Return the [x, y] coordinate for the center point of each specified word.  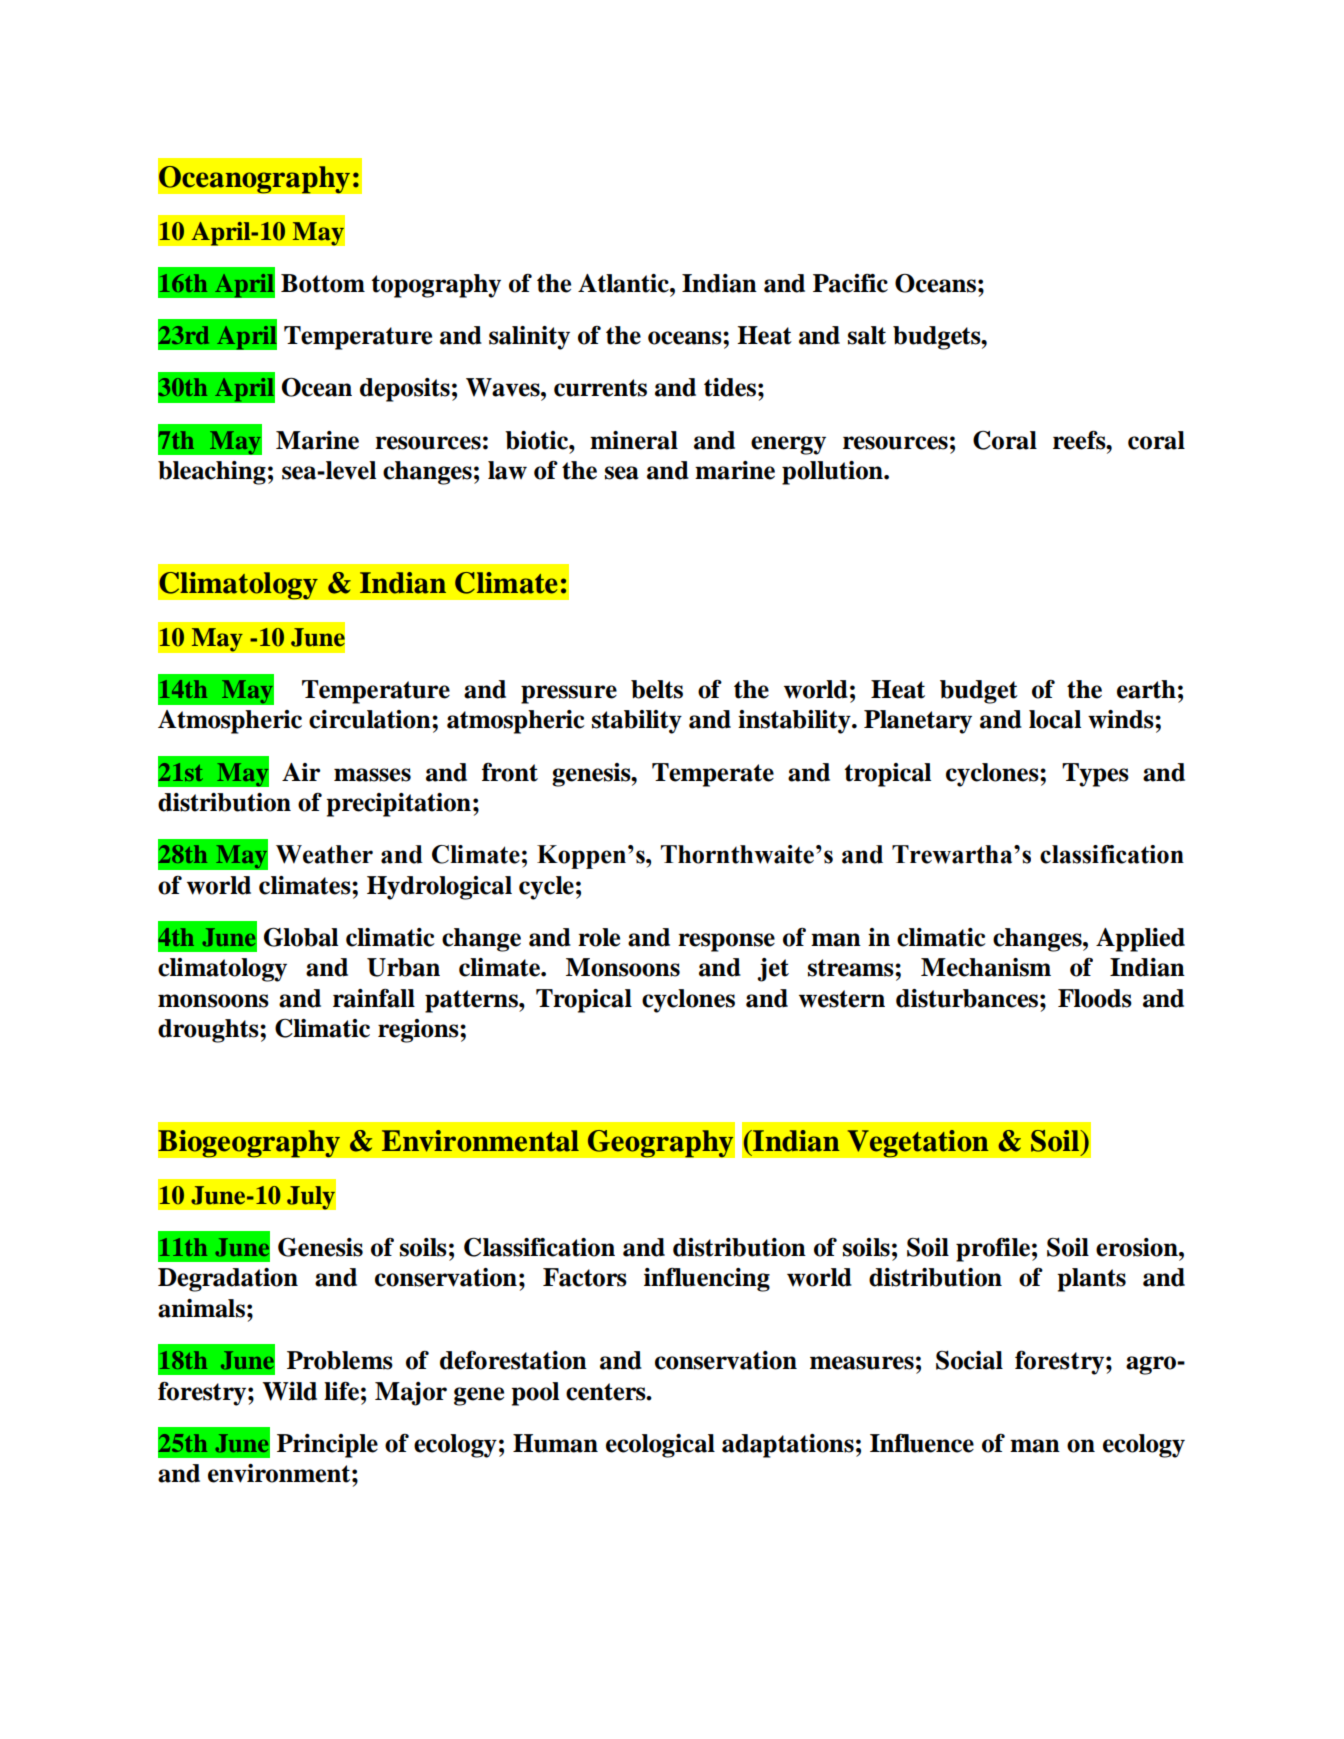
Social [969, 1360]
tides [730, 387]
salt [867, 335]
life [341, 1391]
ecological [660, 1446]
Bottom [323, 283]
